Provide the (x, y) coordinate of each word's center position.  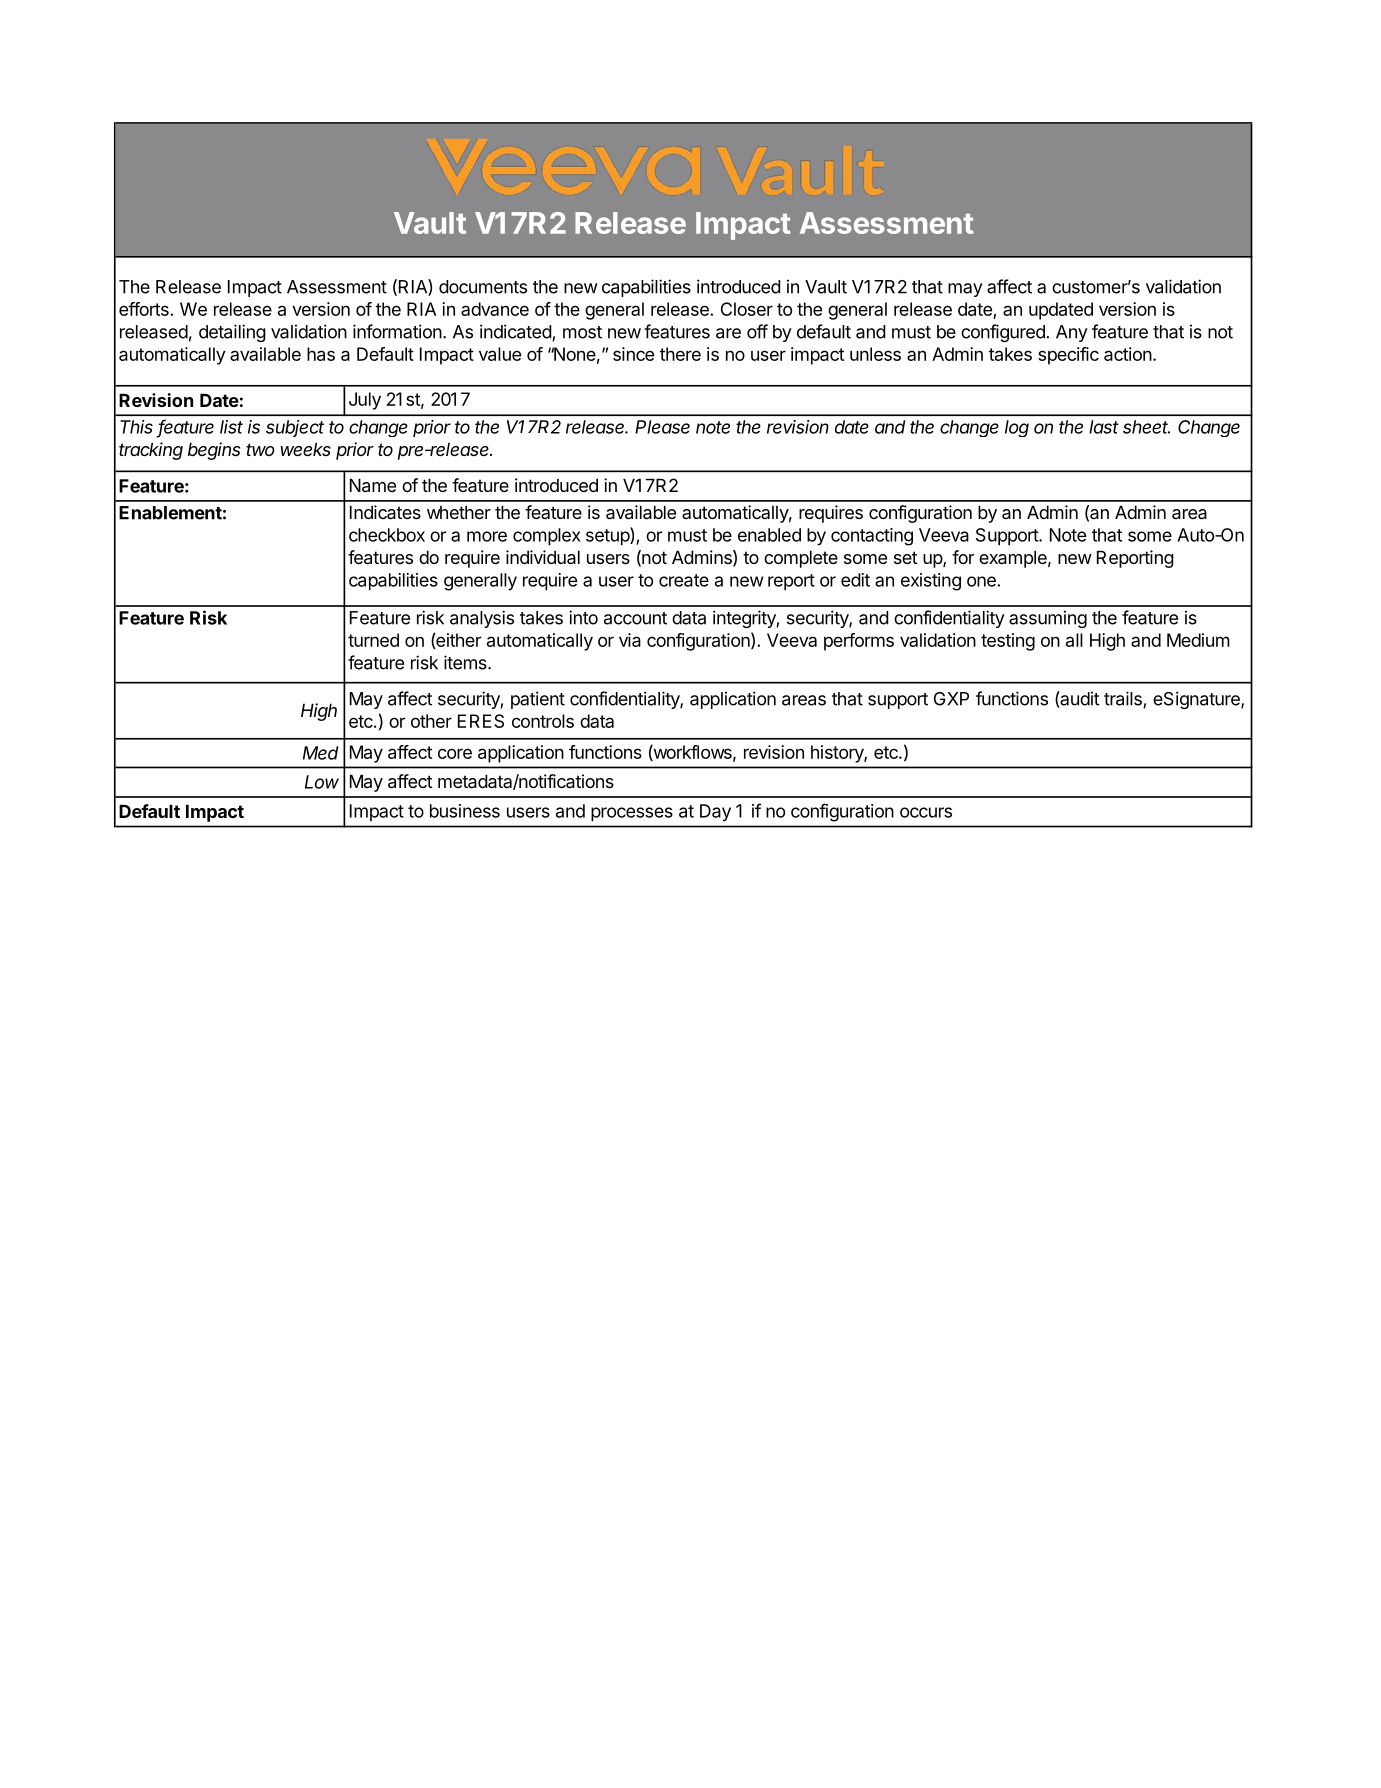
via (630, 640)
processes (632, 814)
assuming (1048, 619)
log (1017, 428)
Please (662, 427)
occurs (926, 812)
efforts (145, 309)
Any (1072, 333)
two (260, 449)
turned (373, 640)
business (465, 811)
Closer (747, 309)
